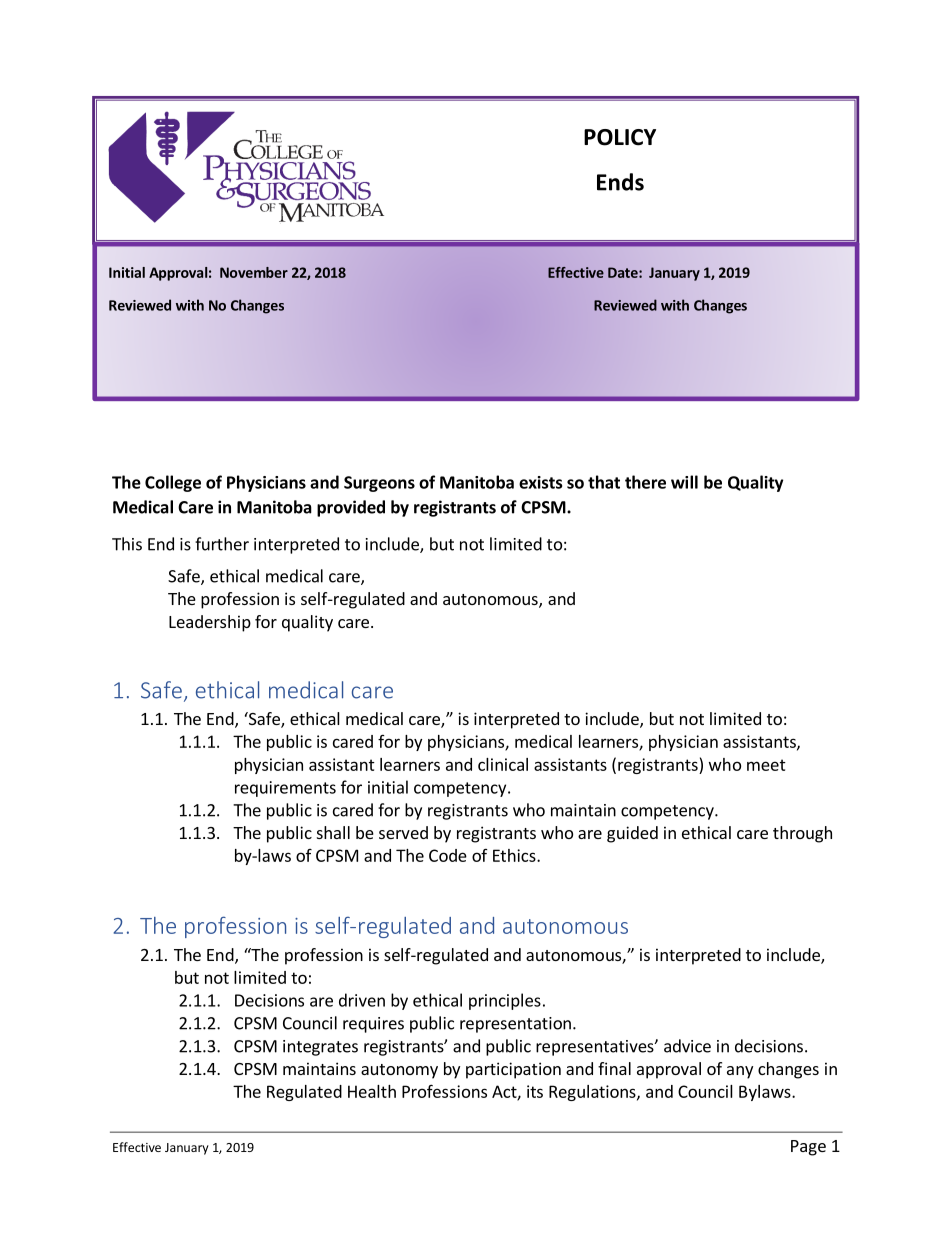  What do you see at coordinates (620, 182) in the page?
I see `Ends` at bounding box center [620, 182].
